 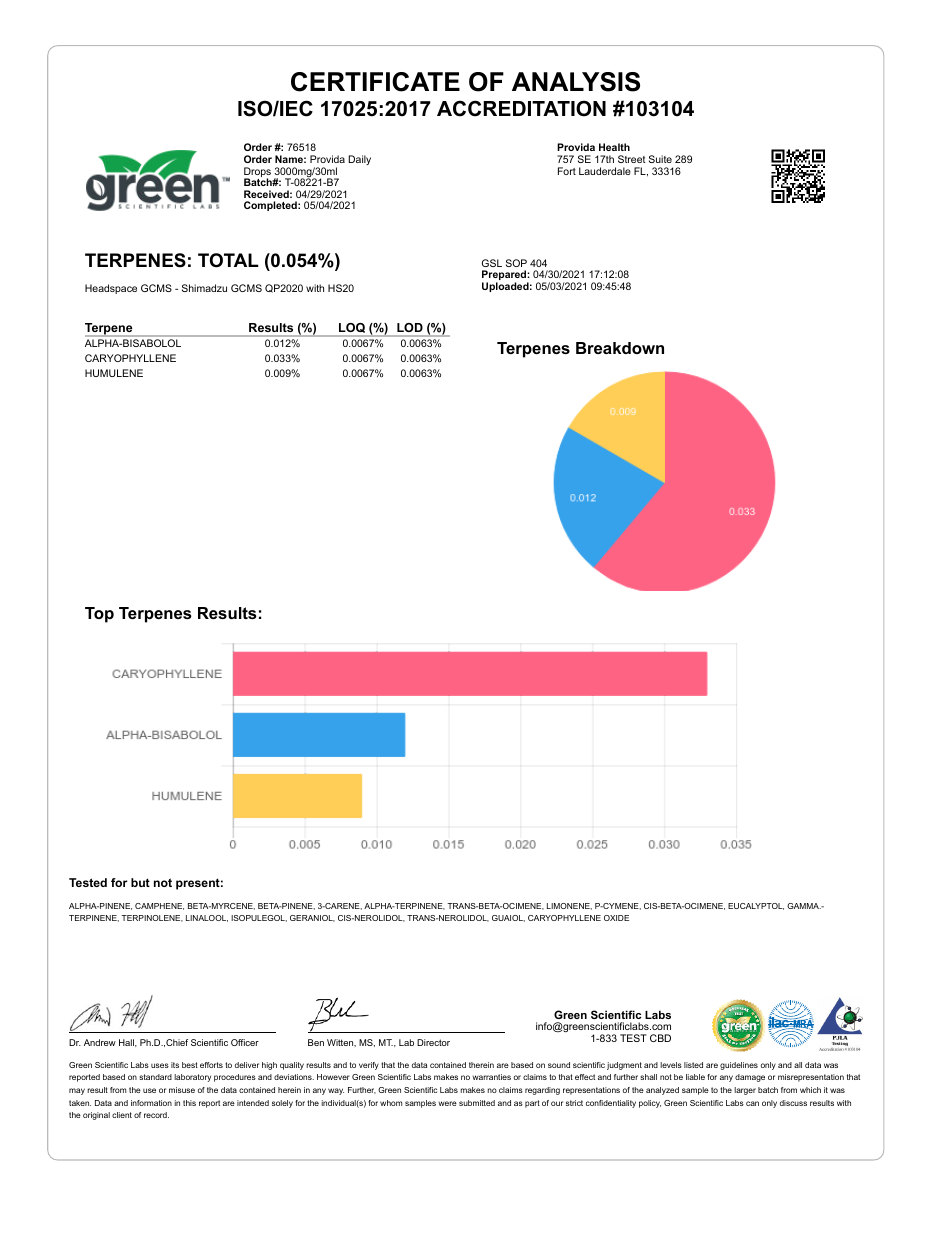 What do you see at coordinates (410, 327) in the page?
I see `LOD` at bounding box center [410, 327].
